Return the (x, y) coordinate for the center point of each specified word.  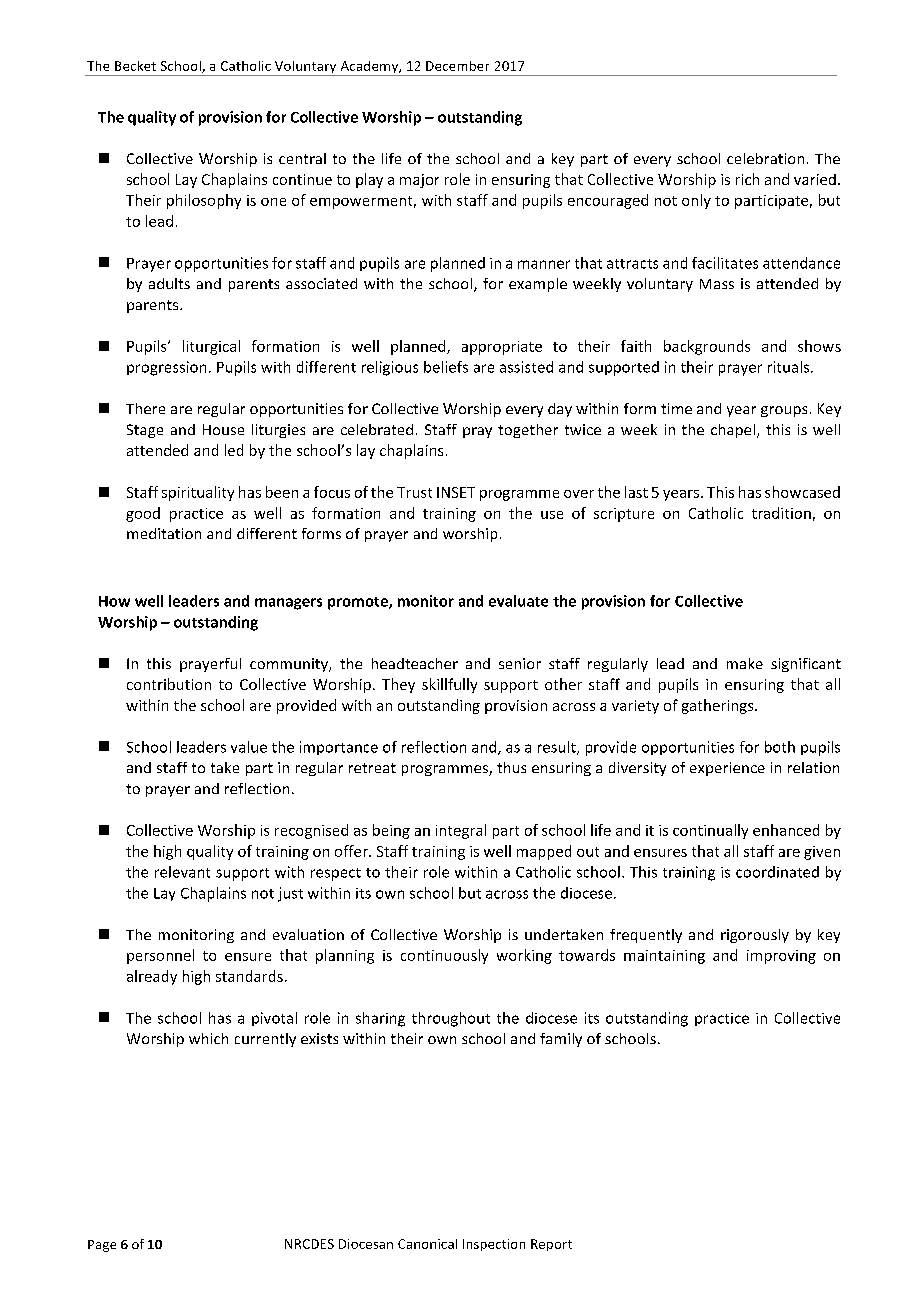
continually (710, 831)
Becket (135, 66)
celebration (765, 158)
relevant (182, 872)
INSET (456, 492)
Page (102, 1246)
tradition (781, 513)
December (457, 66)
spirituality (198, 493)
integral (461, 831)
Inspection (494, 1245)
